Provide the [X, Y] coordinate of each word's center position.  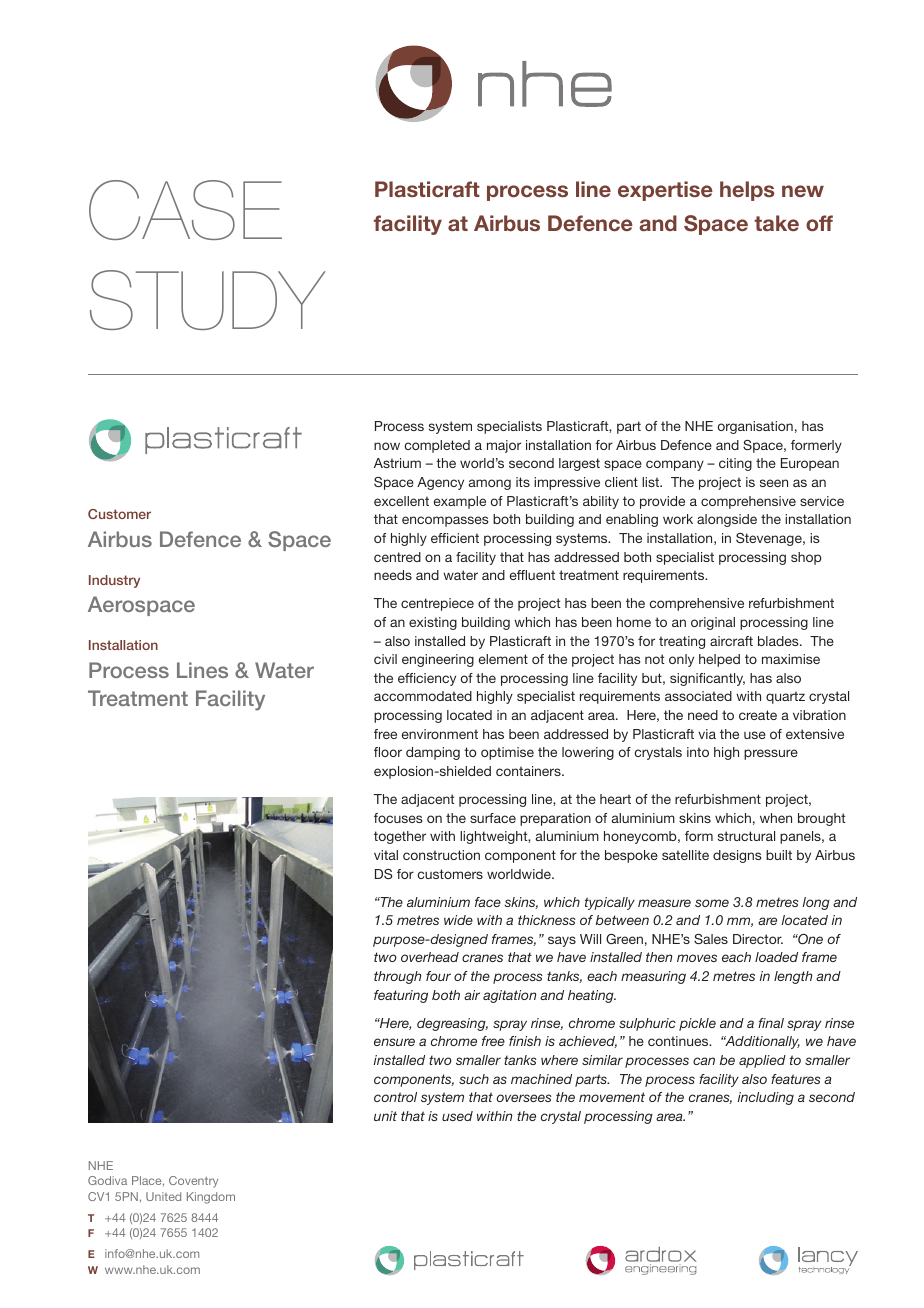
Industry [114, 581]
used [457, 1116]
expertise [665, 191]
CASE [185, 210]
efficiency [427, 679]
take [776, 223]
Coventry [193, 1182]
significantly [707, 679]
